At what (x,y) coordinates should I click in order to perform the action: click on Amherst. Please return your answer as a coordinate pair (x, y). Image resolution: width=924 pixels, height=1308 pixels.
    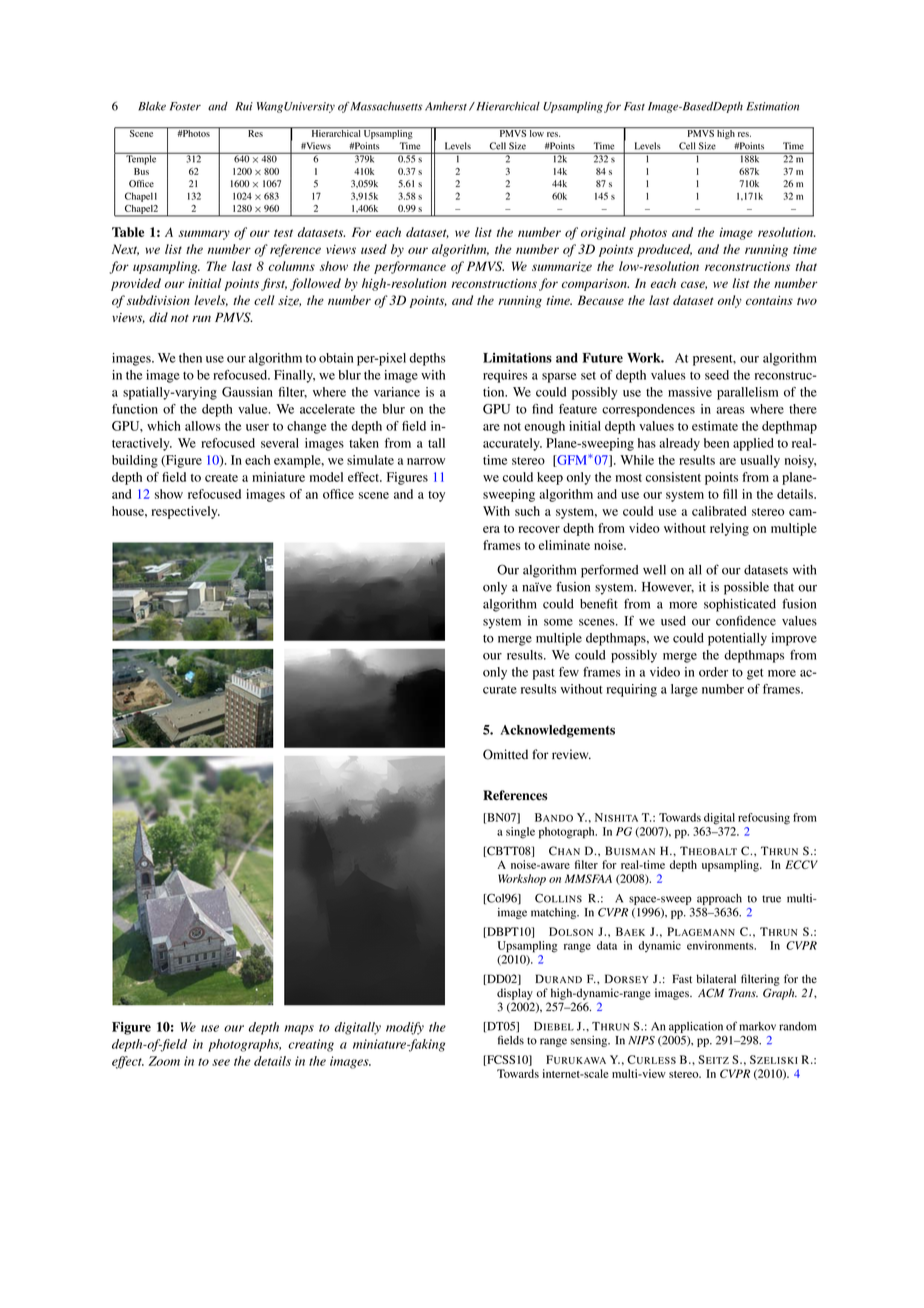
    Looking at the image, I should click on (446, 106).
